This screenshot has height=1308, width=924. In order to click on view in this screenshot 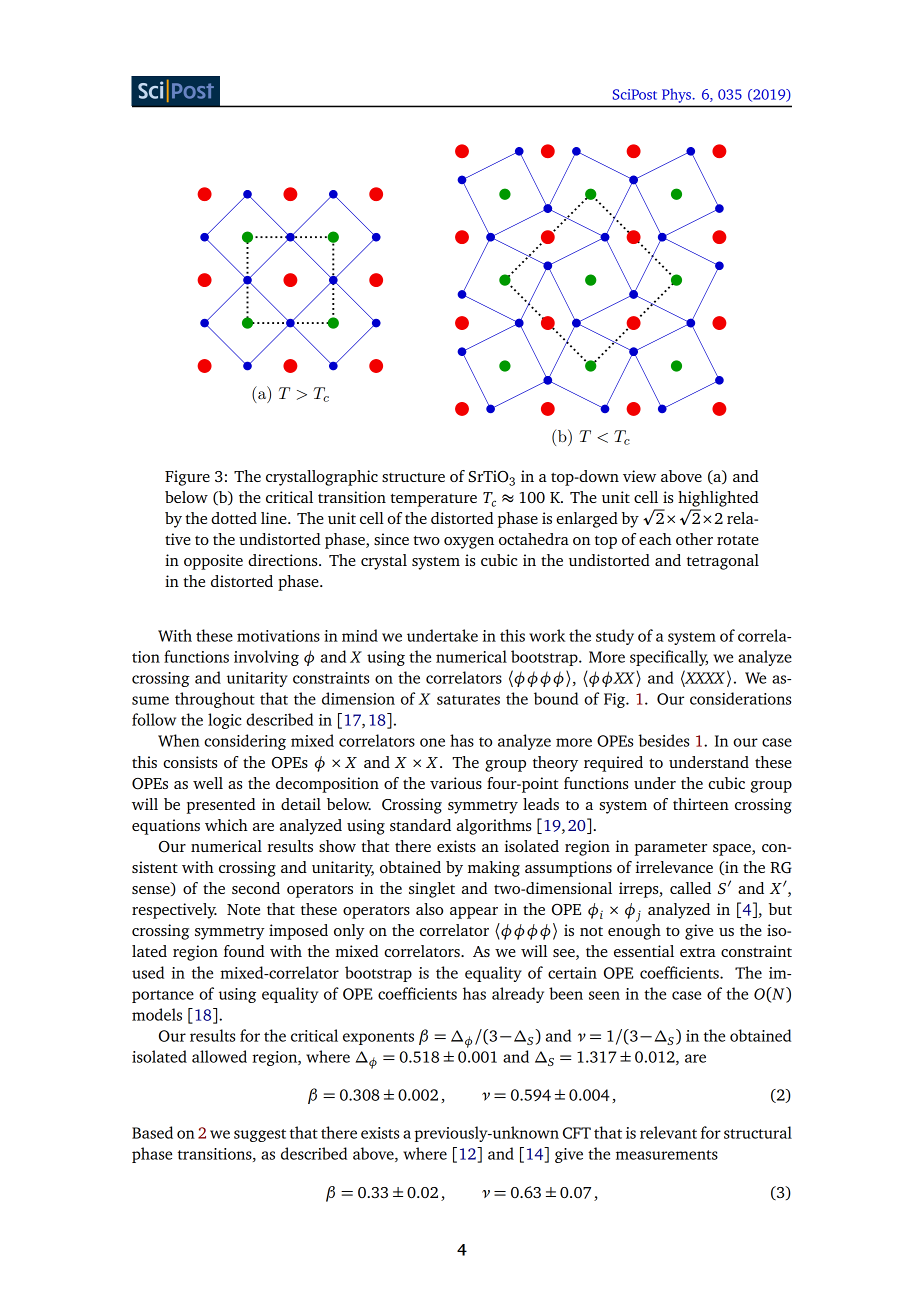, I will do `click(639, 476)`.
